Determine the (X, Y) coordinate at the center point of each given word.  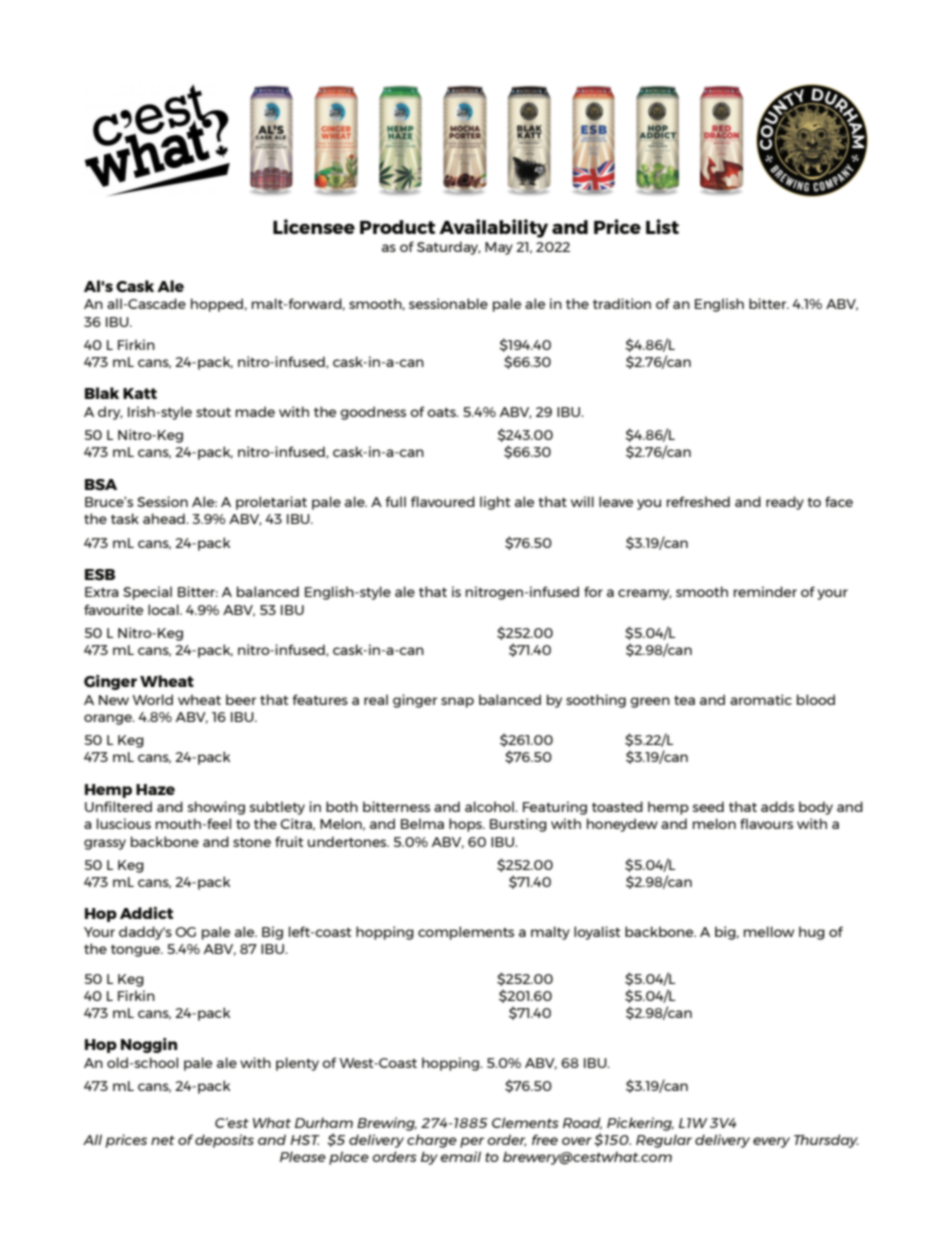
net (163, 1140)
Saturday (449, 248)
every (771, 1142)
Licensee (314, 226)
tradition (622, 303)
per (472, 1142)
